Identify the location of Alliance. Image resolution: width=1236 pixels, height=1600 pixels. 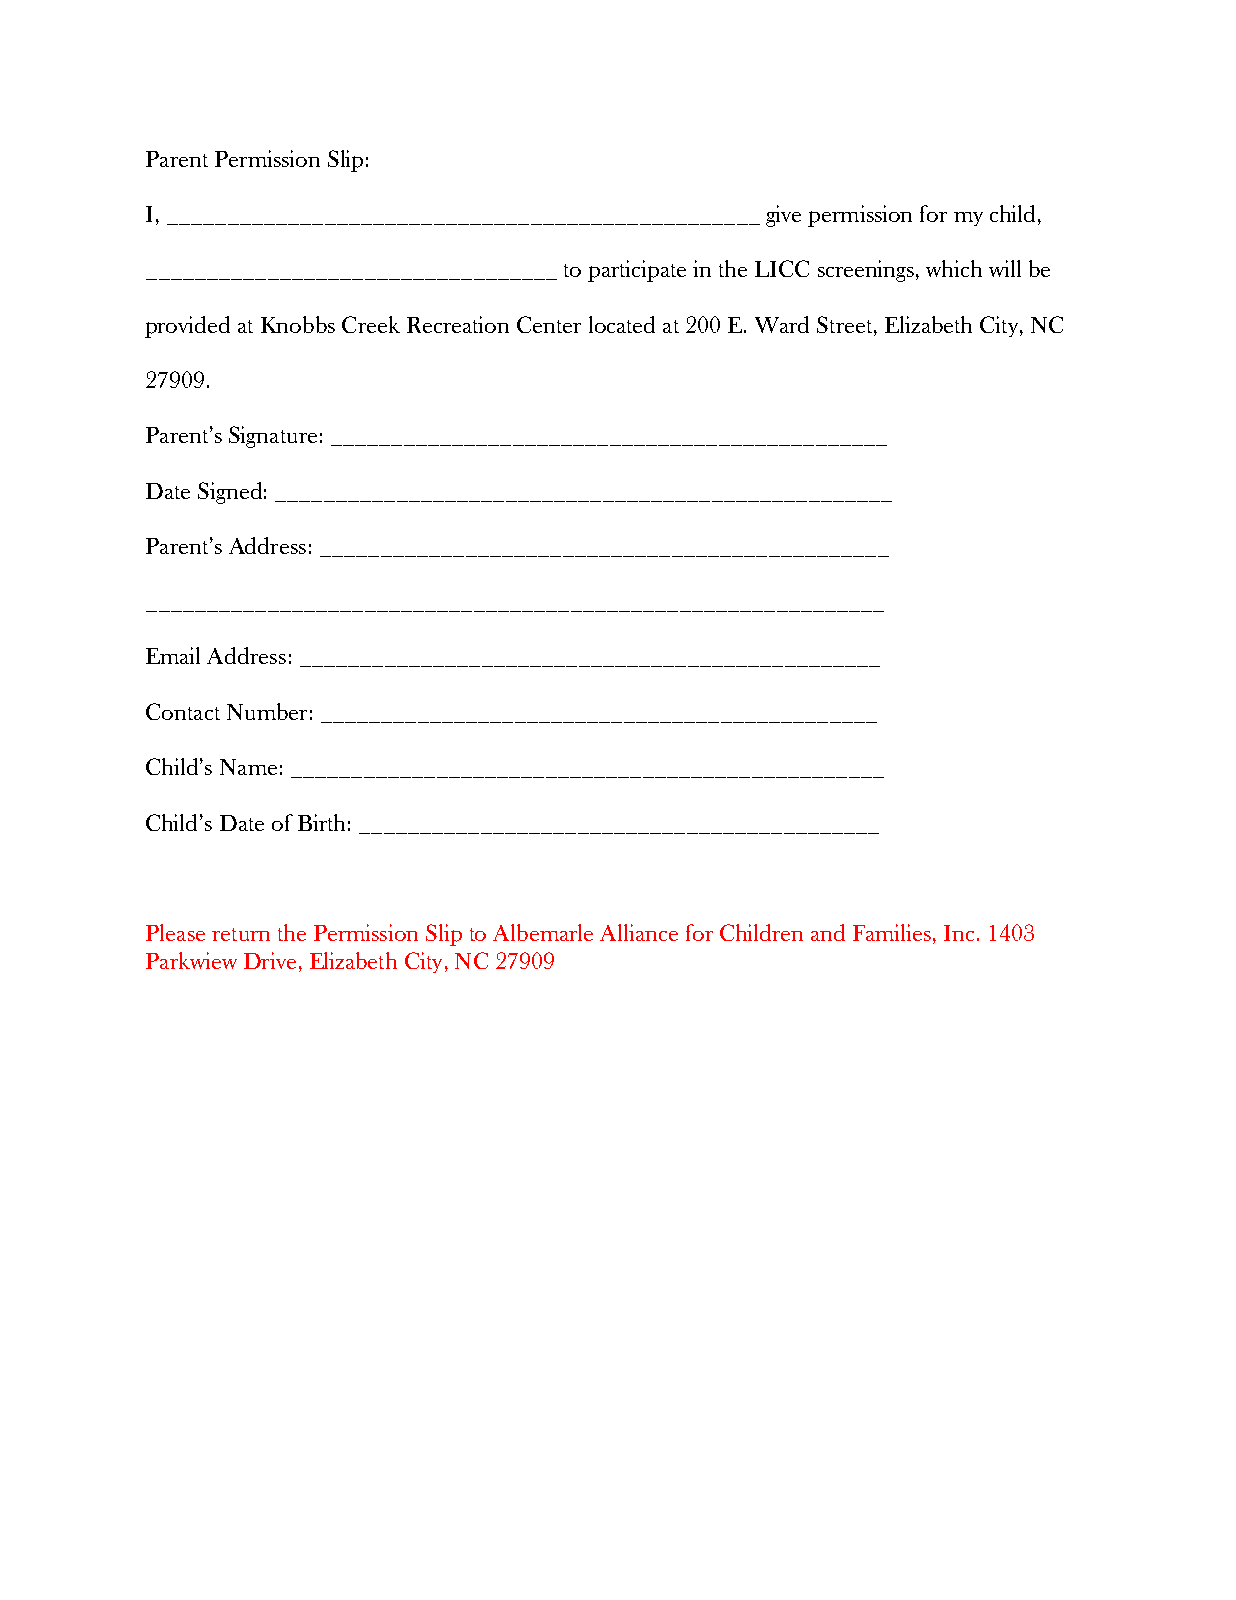
(639, 932).
